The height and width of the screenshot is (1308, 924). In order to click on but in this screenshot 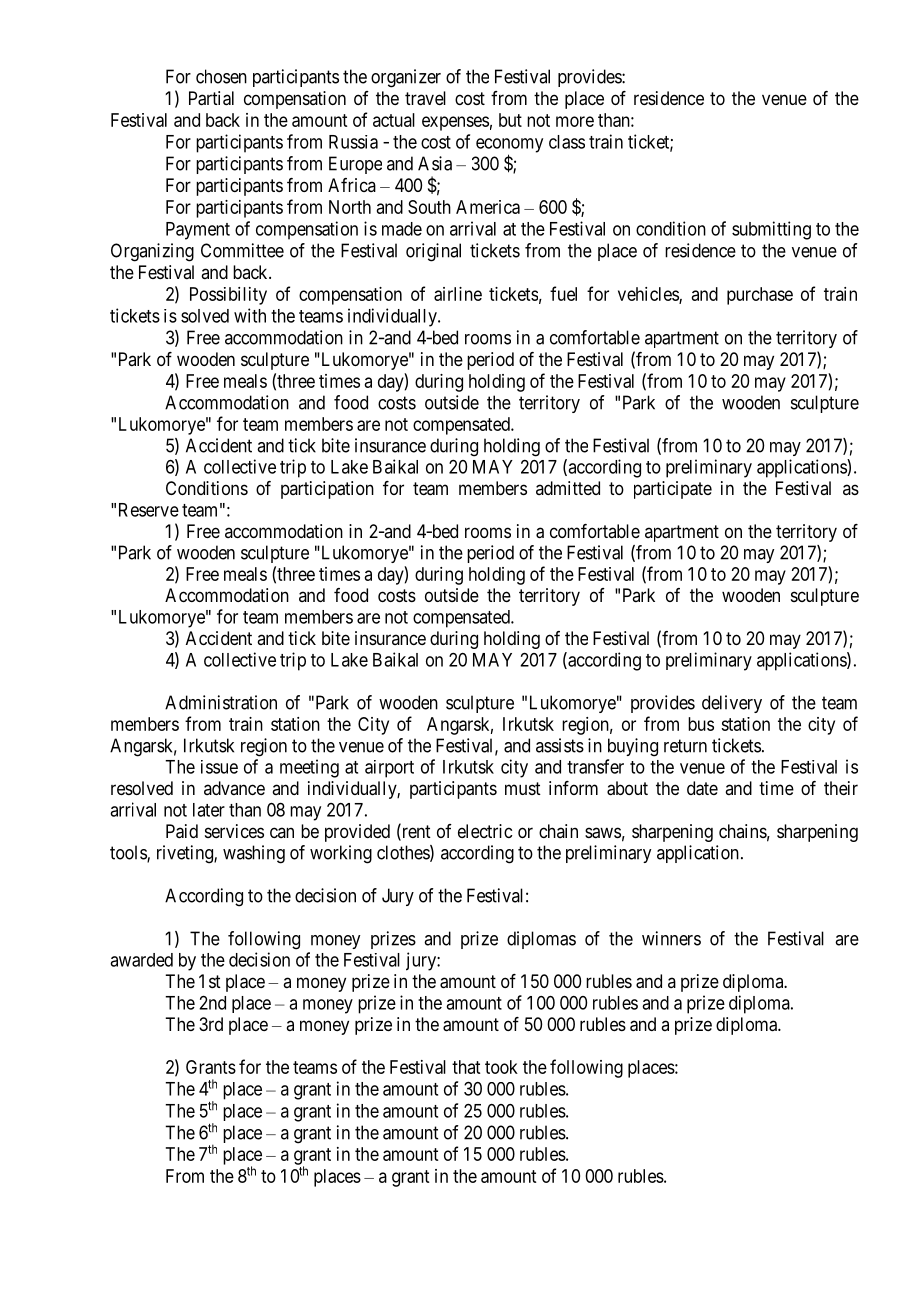, I will do `click(510, 120)`.
